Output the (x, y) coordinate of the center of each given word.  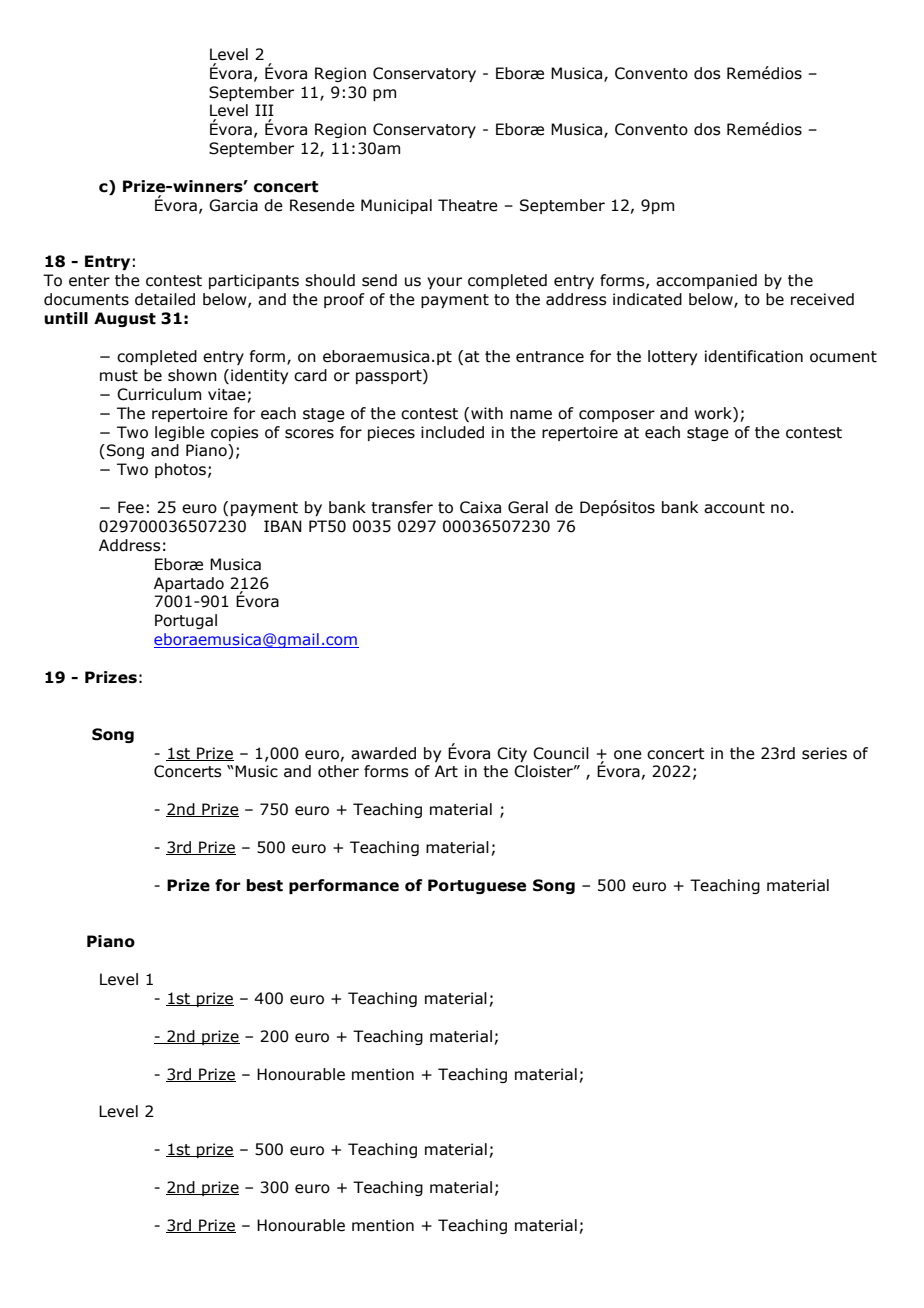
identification (754, 356)
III (264, 110)
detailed (165, 299)
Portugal (186, 621)
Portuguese (477, 886)
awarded (383, 753)
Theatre (468, 205)
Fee (131, 507)
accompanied (706, 281)
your (444, 283)
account (734, 508)
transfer (402, 507)
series (824, 753)
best (265, 885)
